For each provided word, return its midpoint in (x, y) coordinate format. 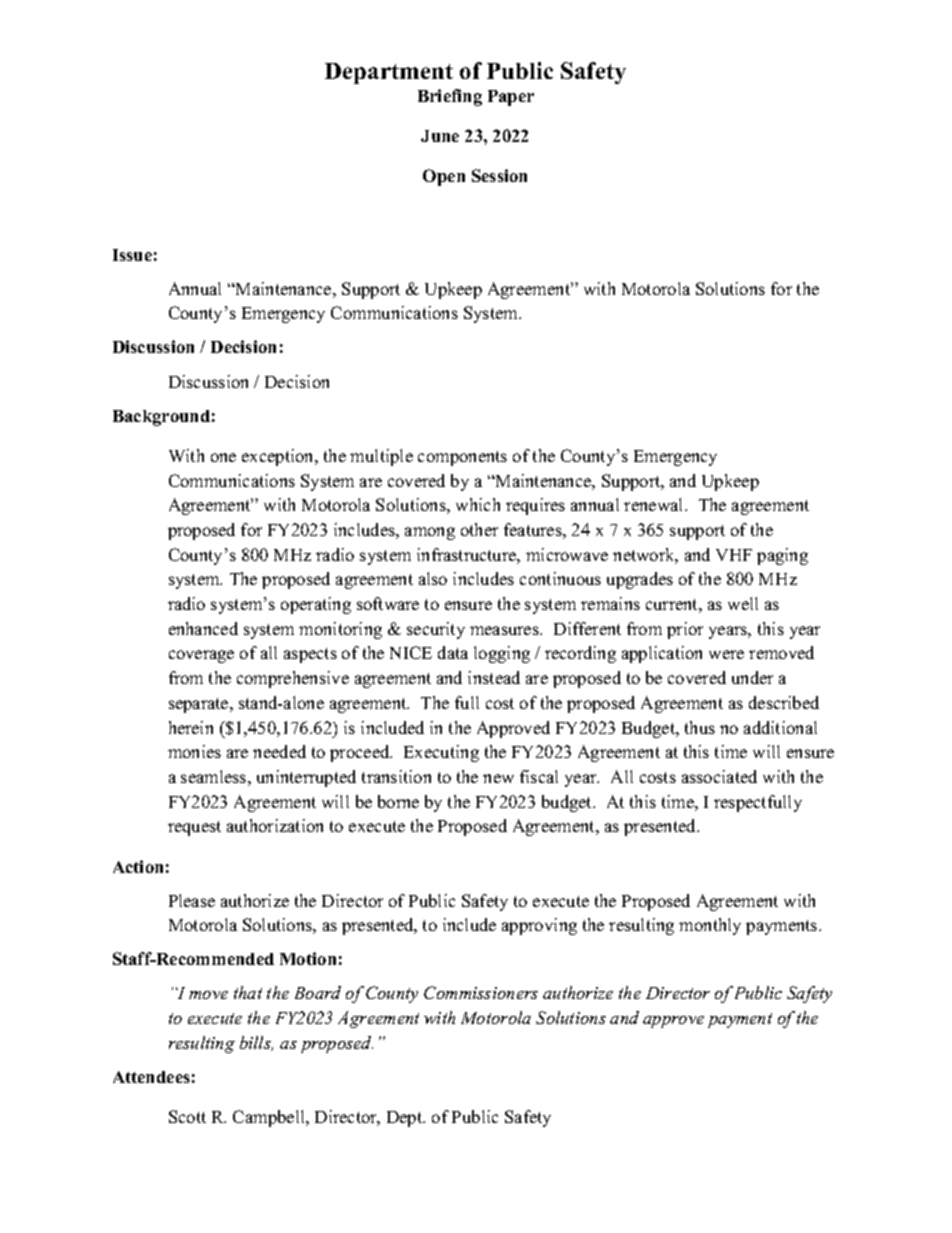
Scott (187, 1116)
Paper (511, 98)
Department (389, 73)
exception (279, 457)
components (462, 458)
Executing (441, 753)
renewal (655, 504)
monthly (710, 926)
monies (194, 751)
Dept (406, 1119)
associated (719, 776)
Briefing (450, 97)
